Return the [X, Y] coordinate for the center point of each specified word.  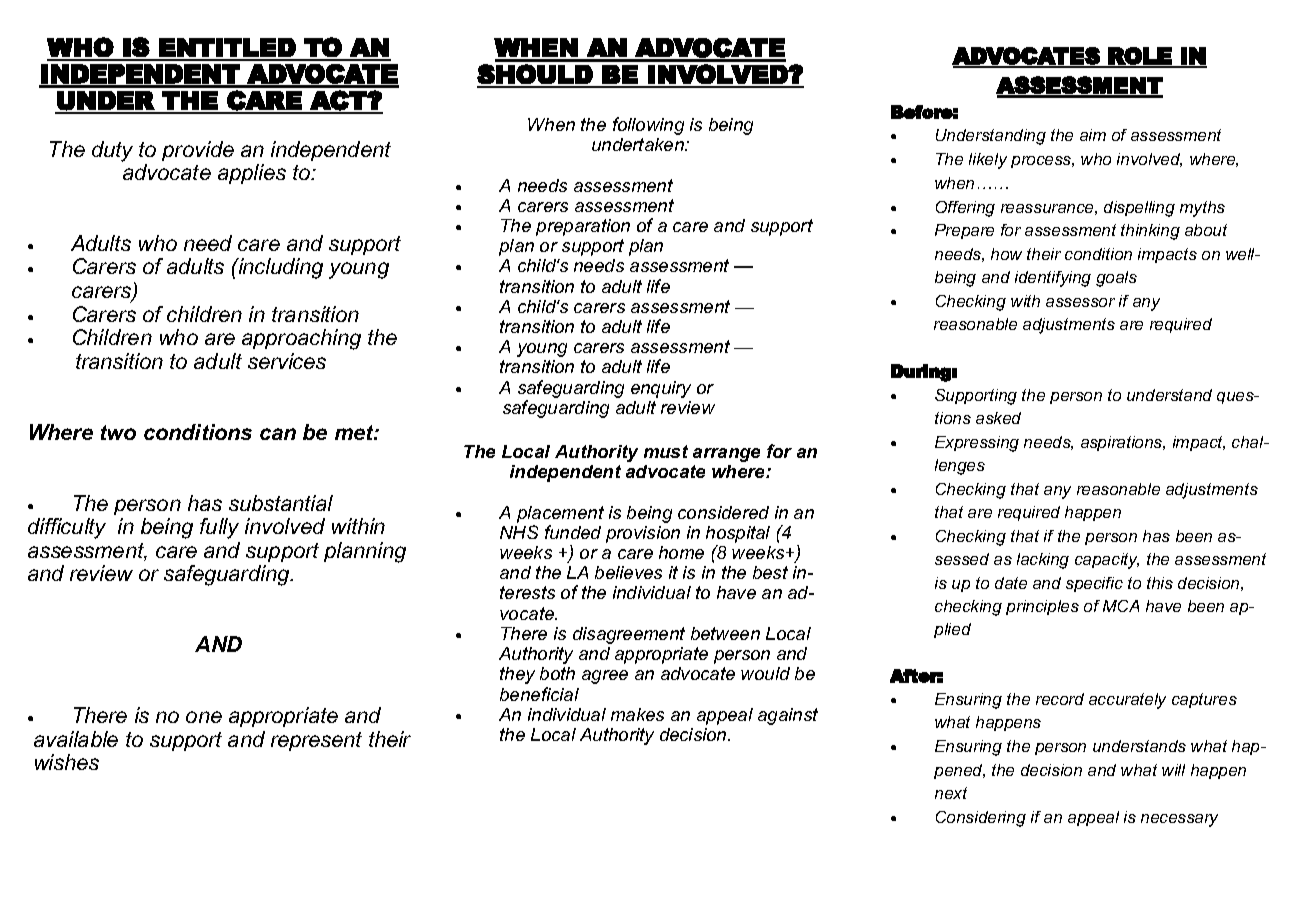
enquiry [661, 389]
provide [198, 151]
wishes [67, 762]
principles [1042, 607]
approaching [301, 339]
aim [1093, 135]
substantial [281, 503]
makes [637, 714]
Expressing [977, 444]
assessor [1080, 302]
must [666, 451]
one [204, 717]
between [725, 633]
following [648, 126]
